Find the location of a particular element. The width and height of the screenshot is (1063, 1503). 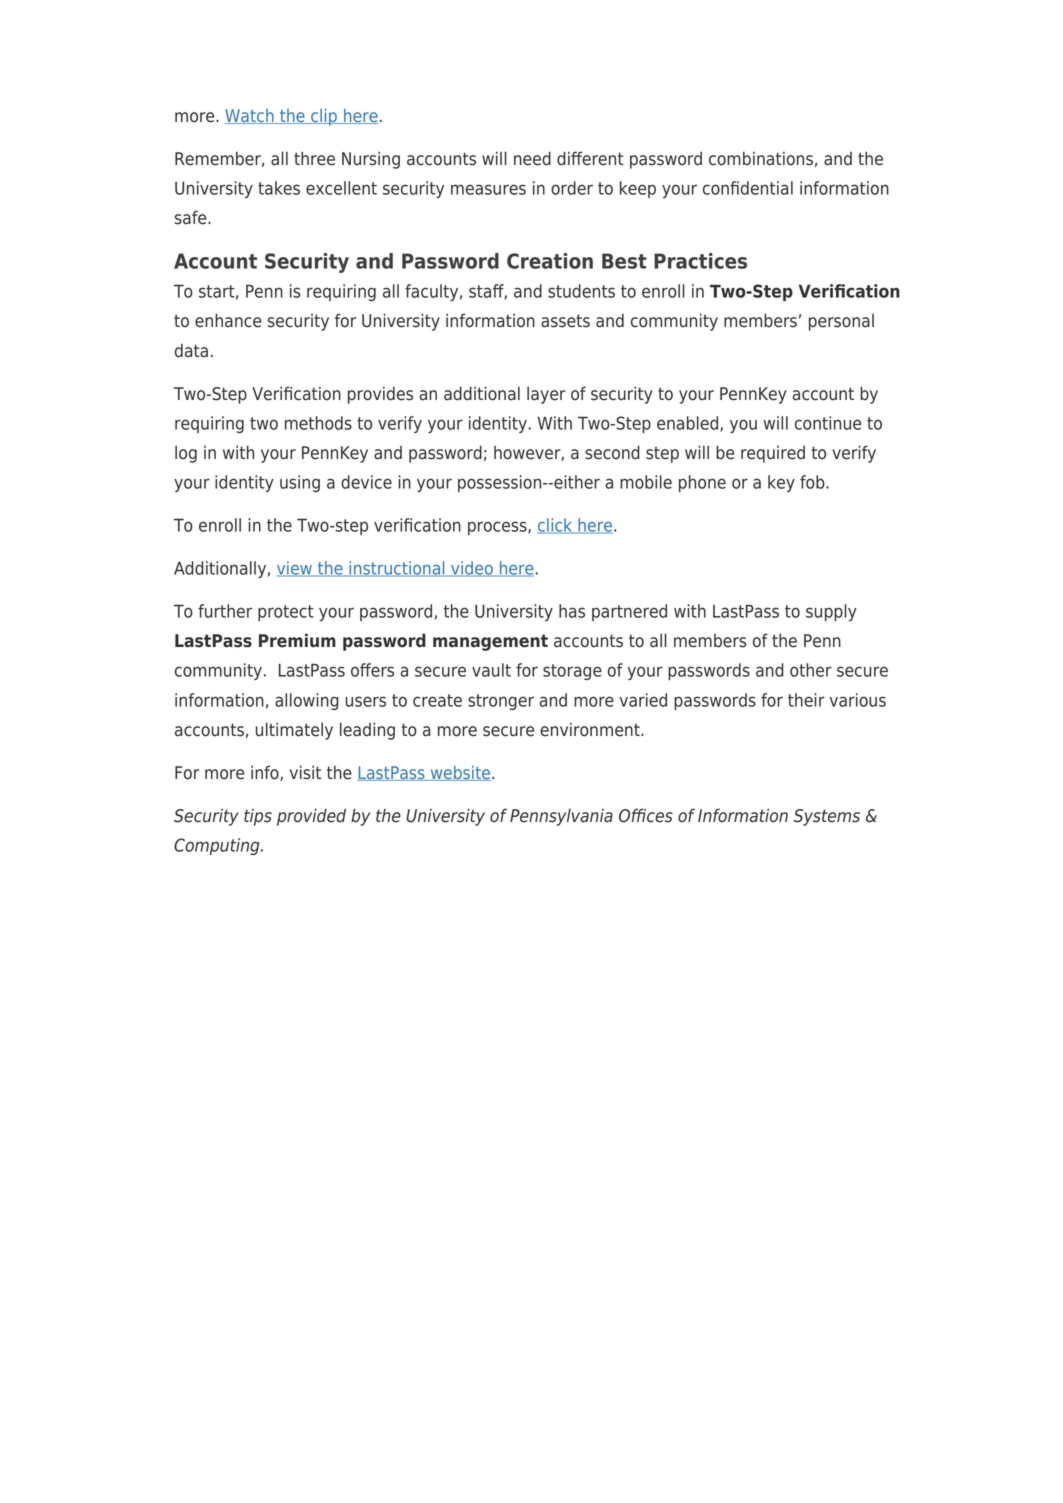

other is located at coordinates (811, 670).
